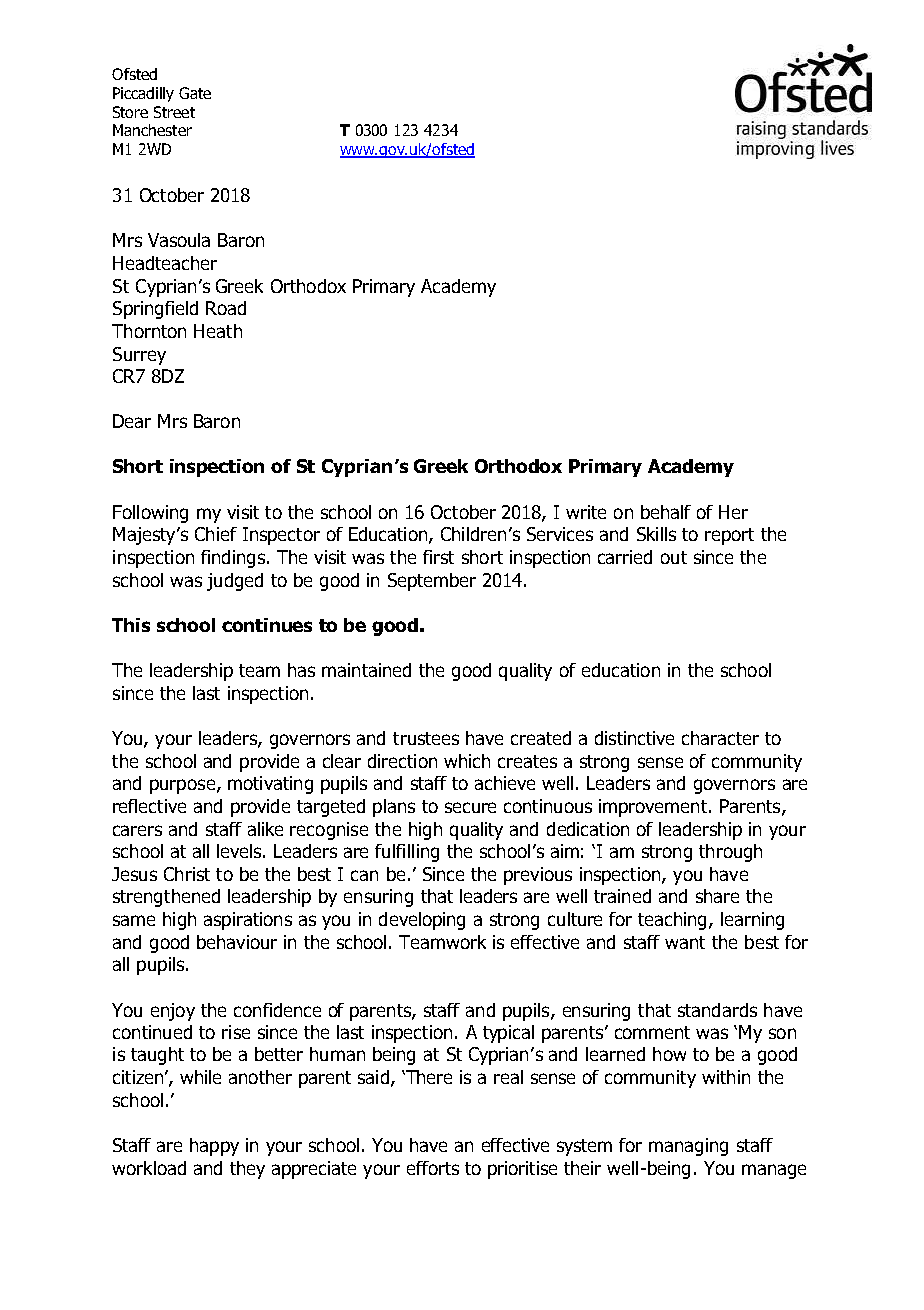  I want to click on happy, so click(214, 1147).
